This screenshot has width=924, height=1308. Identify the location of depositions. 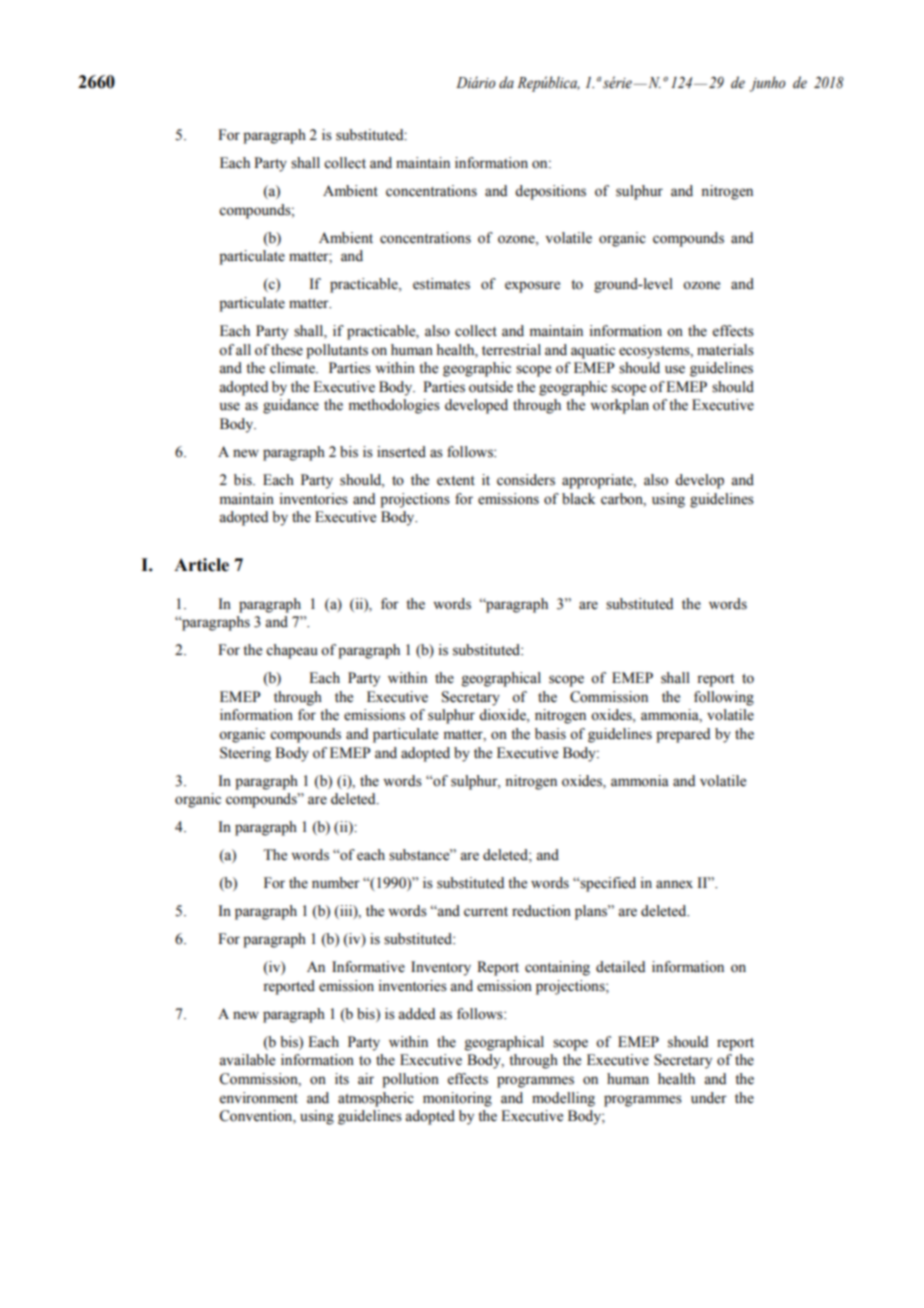
(550, 192).
